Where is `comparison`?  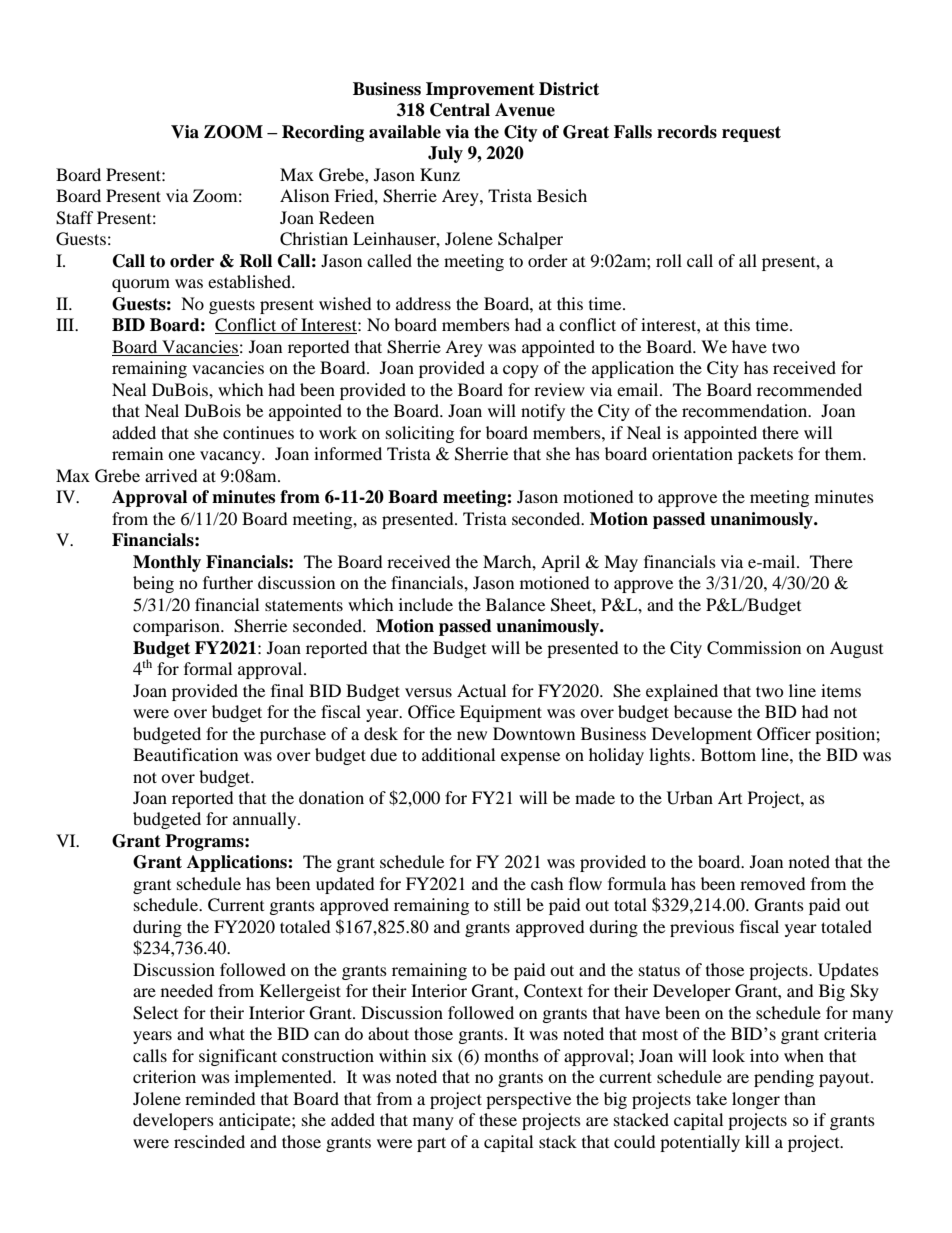 comparison is located at coordinates (177, 627).
